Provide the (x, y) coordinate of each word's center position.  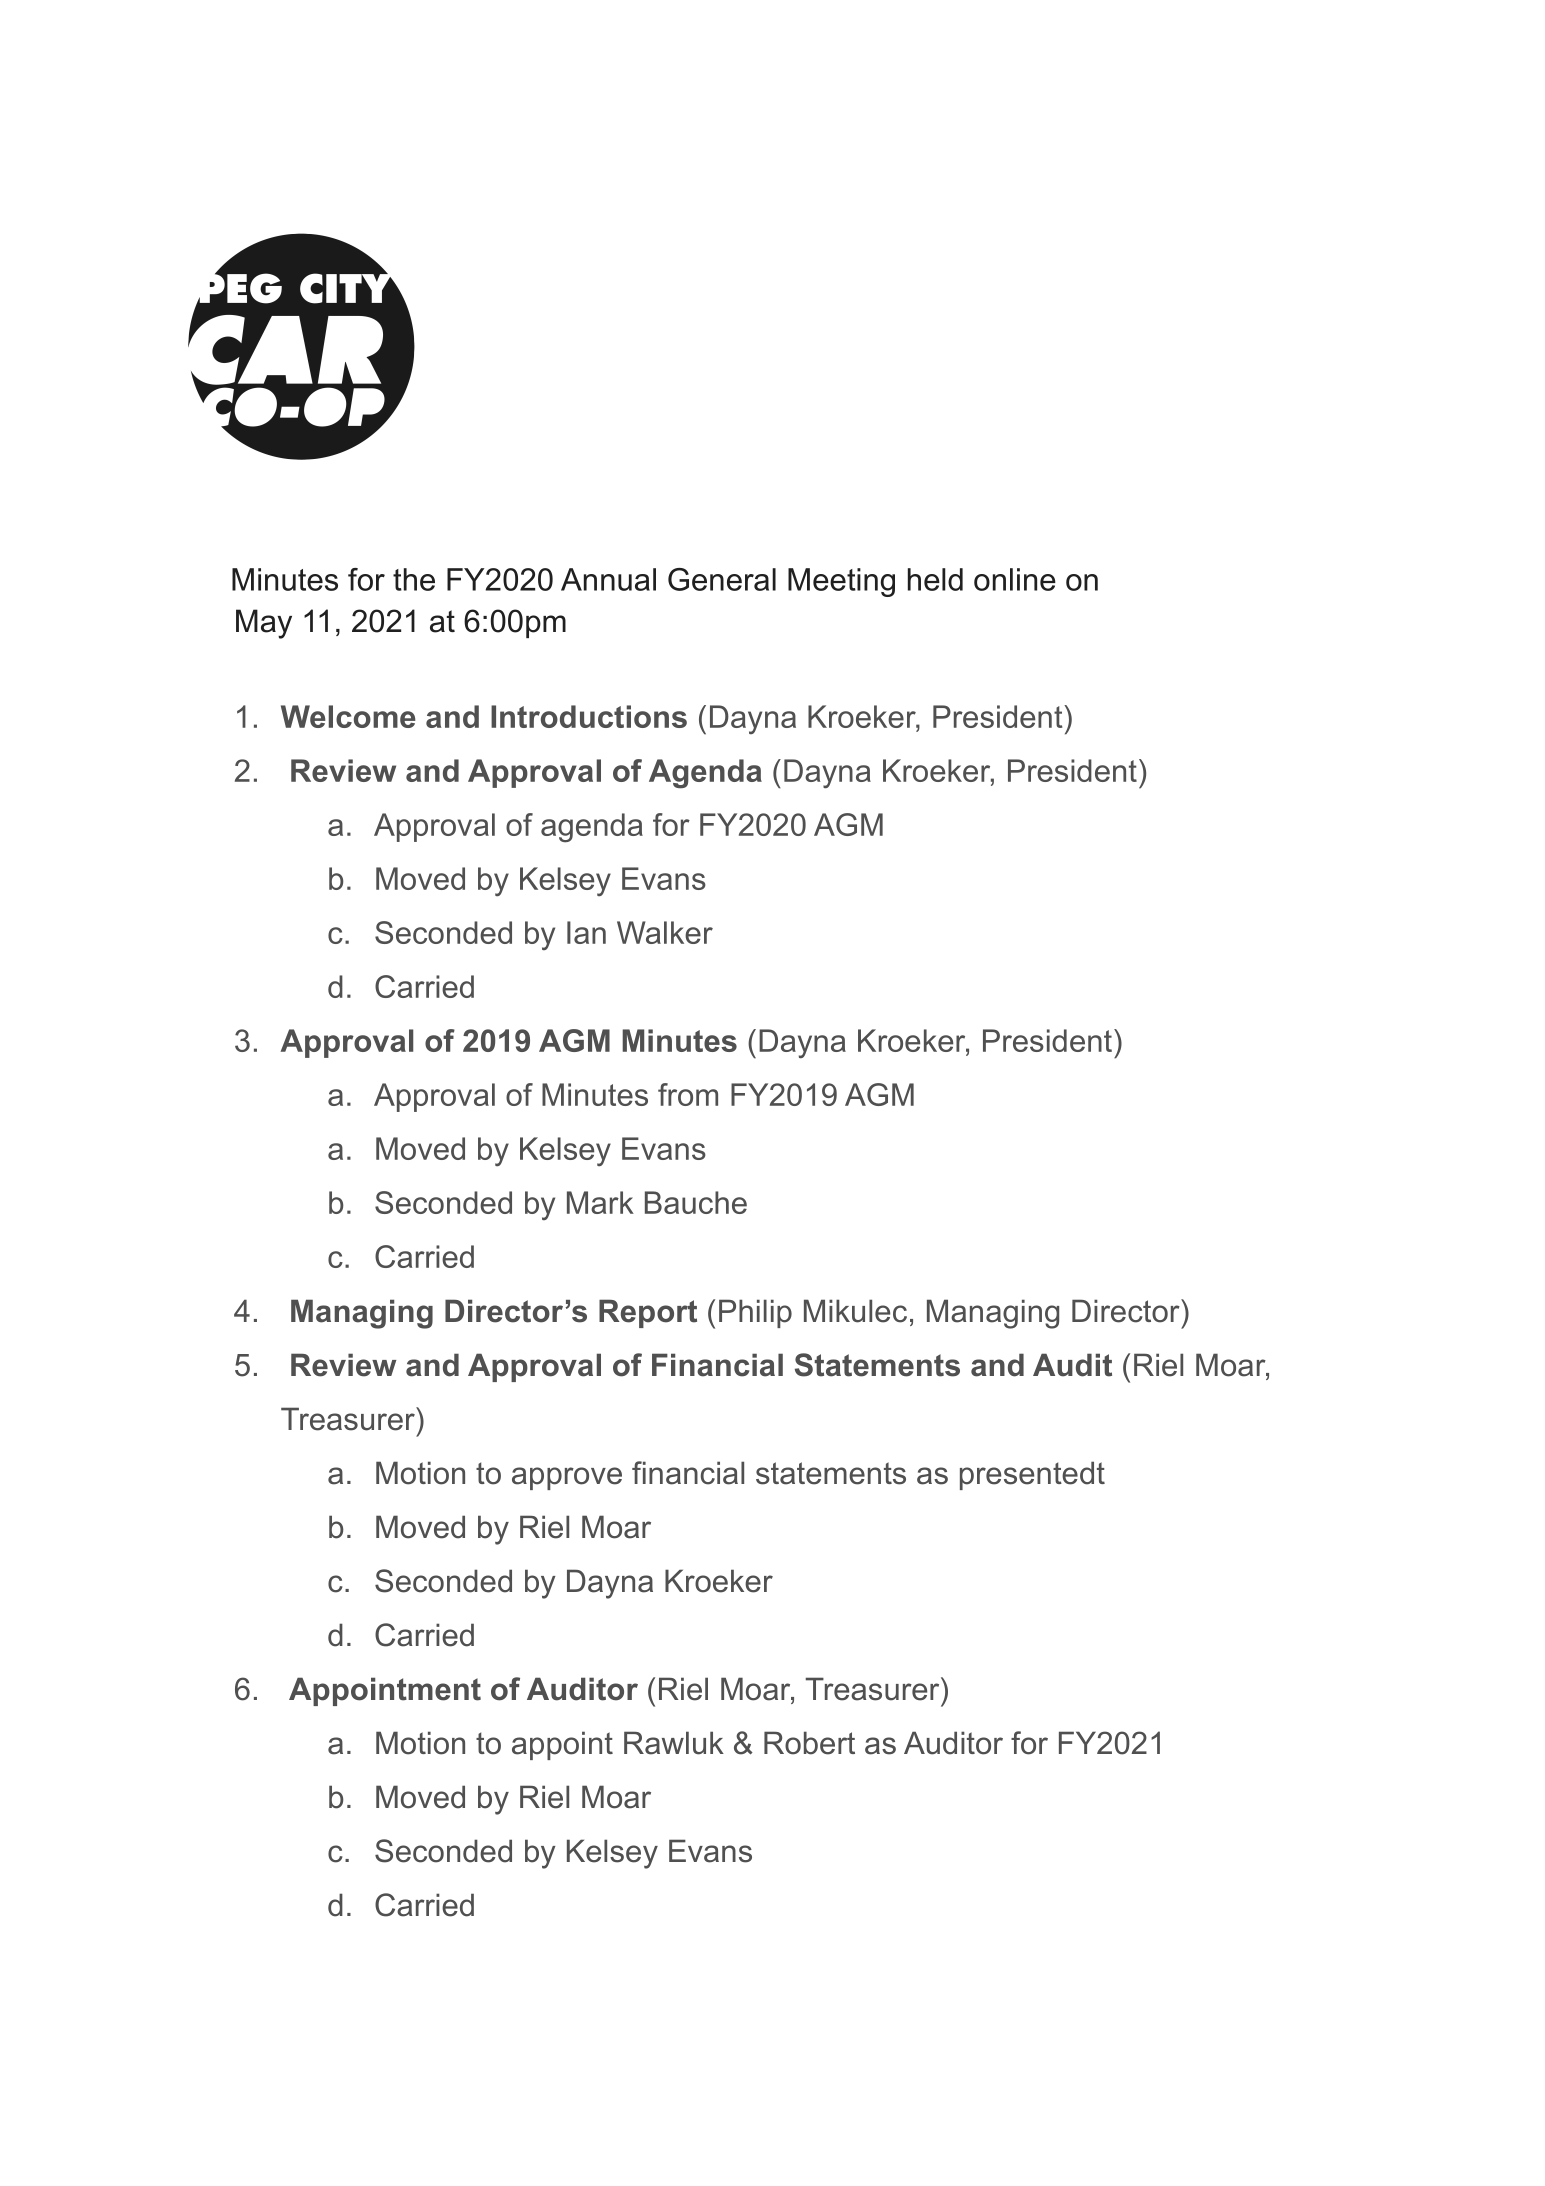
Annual (608, 579)
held (935, 579)
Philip (755, 1313)
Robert (809, 1743)
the (414, 579)
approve (567, 1478)
